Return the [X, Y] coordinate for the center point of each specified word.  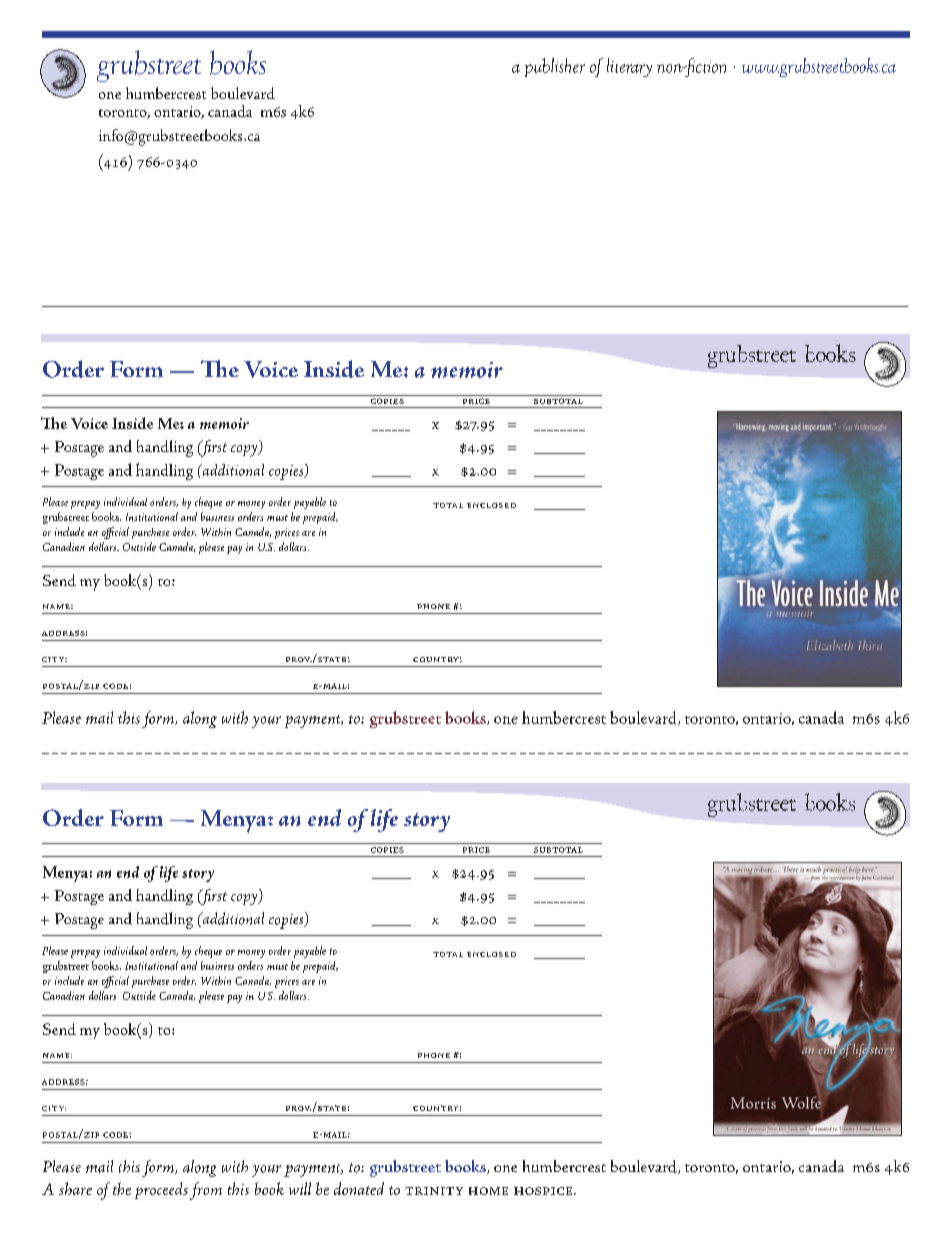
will [300, 1188]
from [206, 1191]
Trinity [434, 1191]
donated [359, 1188]
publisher [555, 67]
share [75, 1188]
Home [488, 1191]
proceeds [161, 1190]
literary [629, 67]
